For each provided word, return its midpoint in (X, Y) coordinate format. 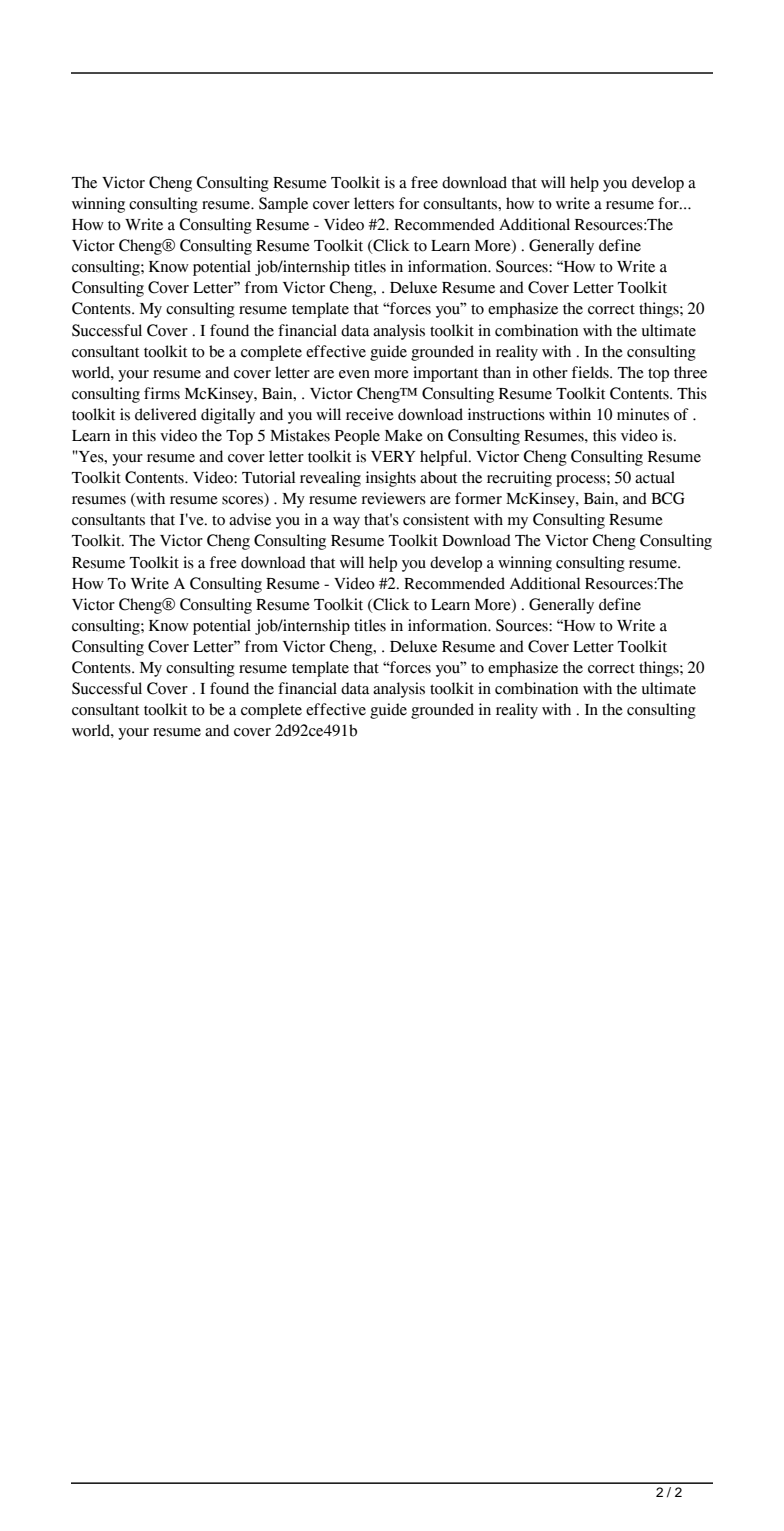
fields (591, 372)
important (445, 374)
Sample (283, 205)
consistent (436, 519)
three (690, 372)
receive (370, 414)
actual (655, 477)
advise (250, 519)
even (354, 374)
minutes (643, 414)
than (497, 372)
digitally (228, 416)
